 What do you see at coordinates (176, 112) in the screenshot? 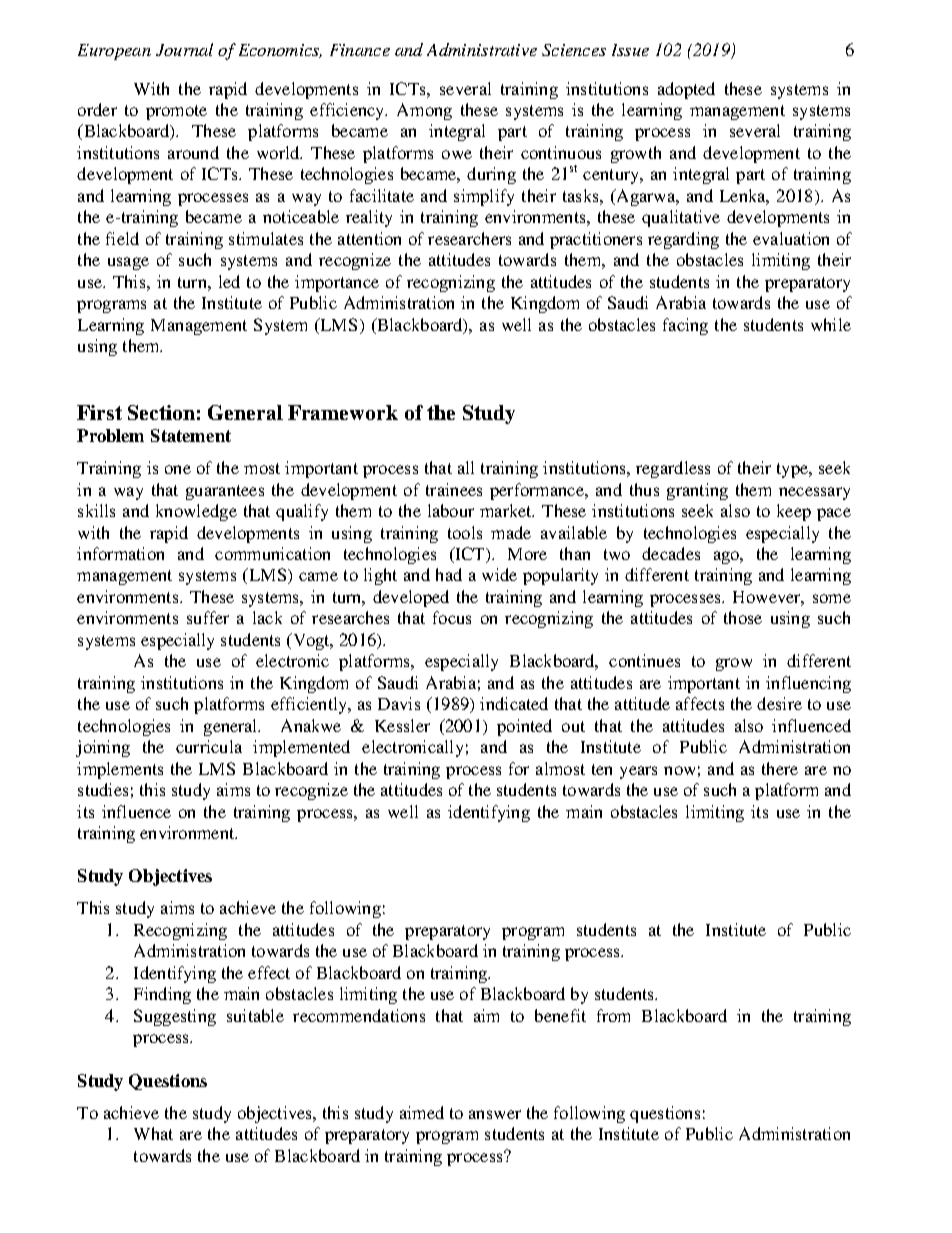
I see `promote` at bounding box center [176, 112].
